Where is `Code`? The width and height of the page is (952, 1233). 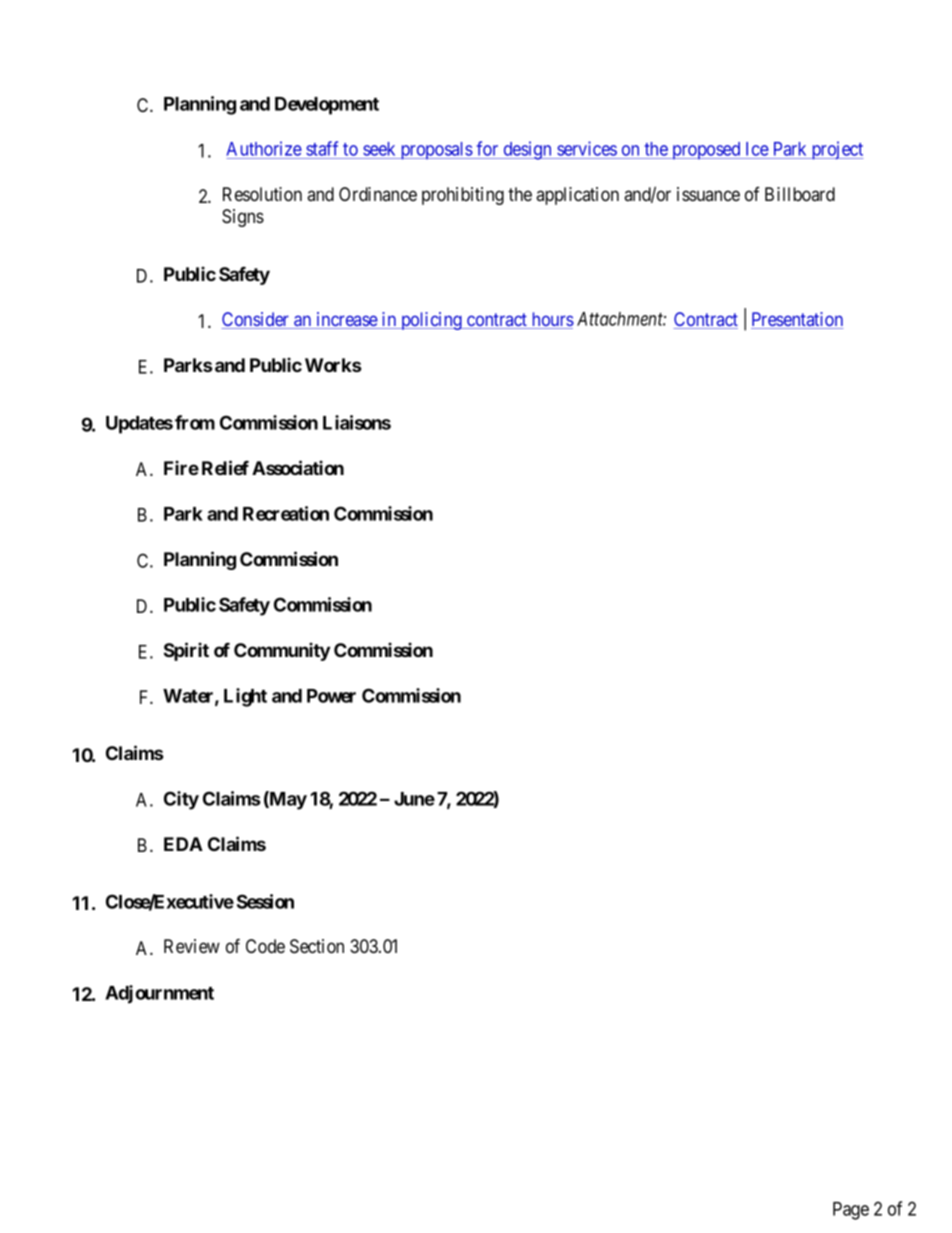
Code is located at coordinates (265, 946).
